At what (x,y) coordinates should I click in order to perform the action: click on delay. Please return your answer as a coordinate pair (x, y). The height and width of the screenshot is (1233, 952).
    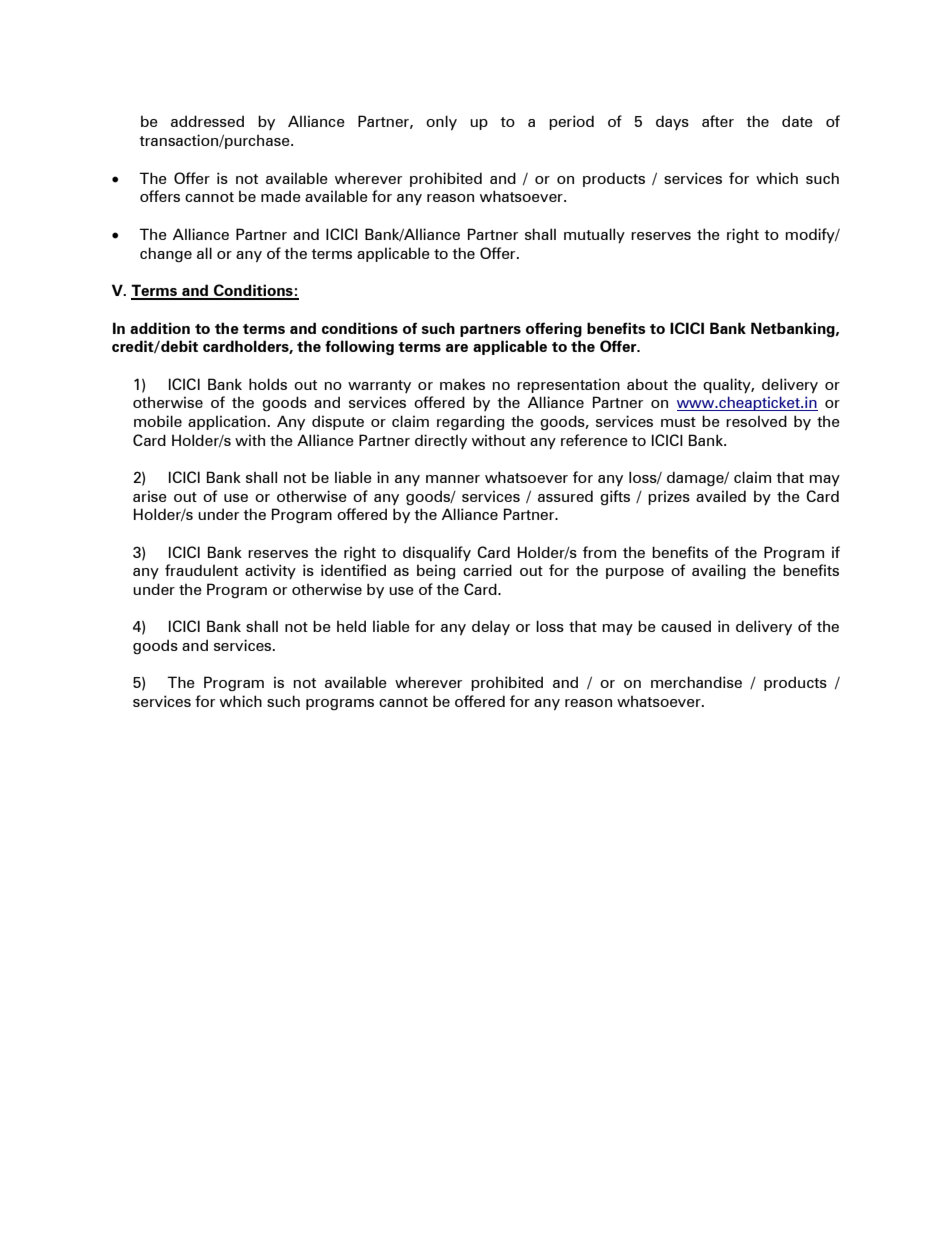
    Looking at the image, I should click on (491, 627).
